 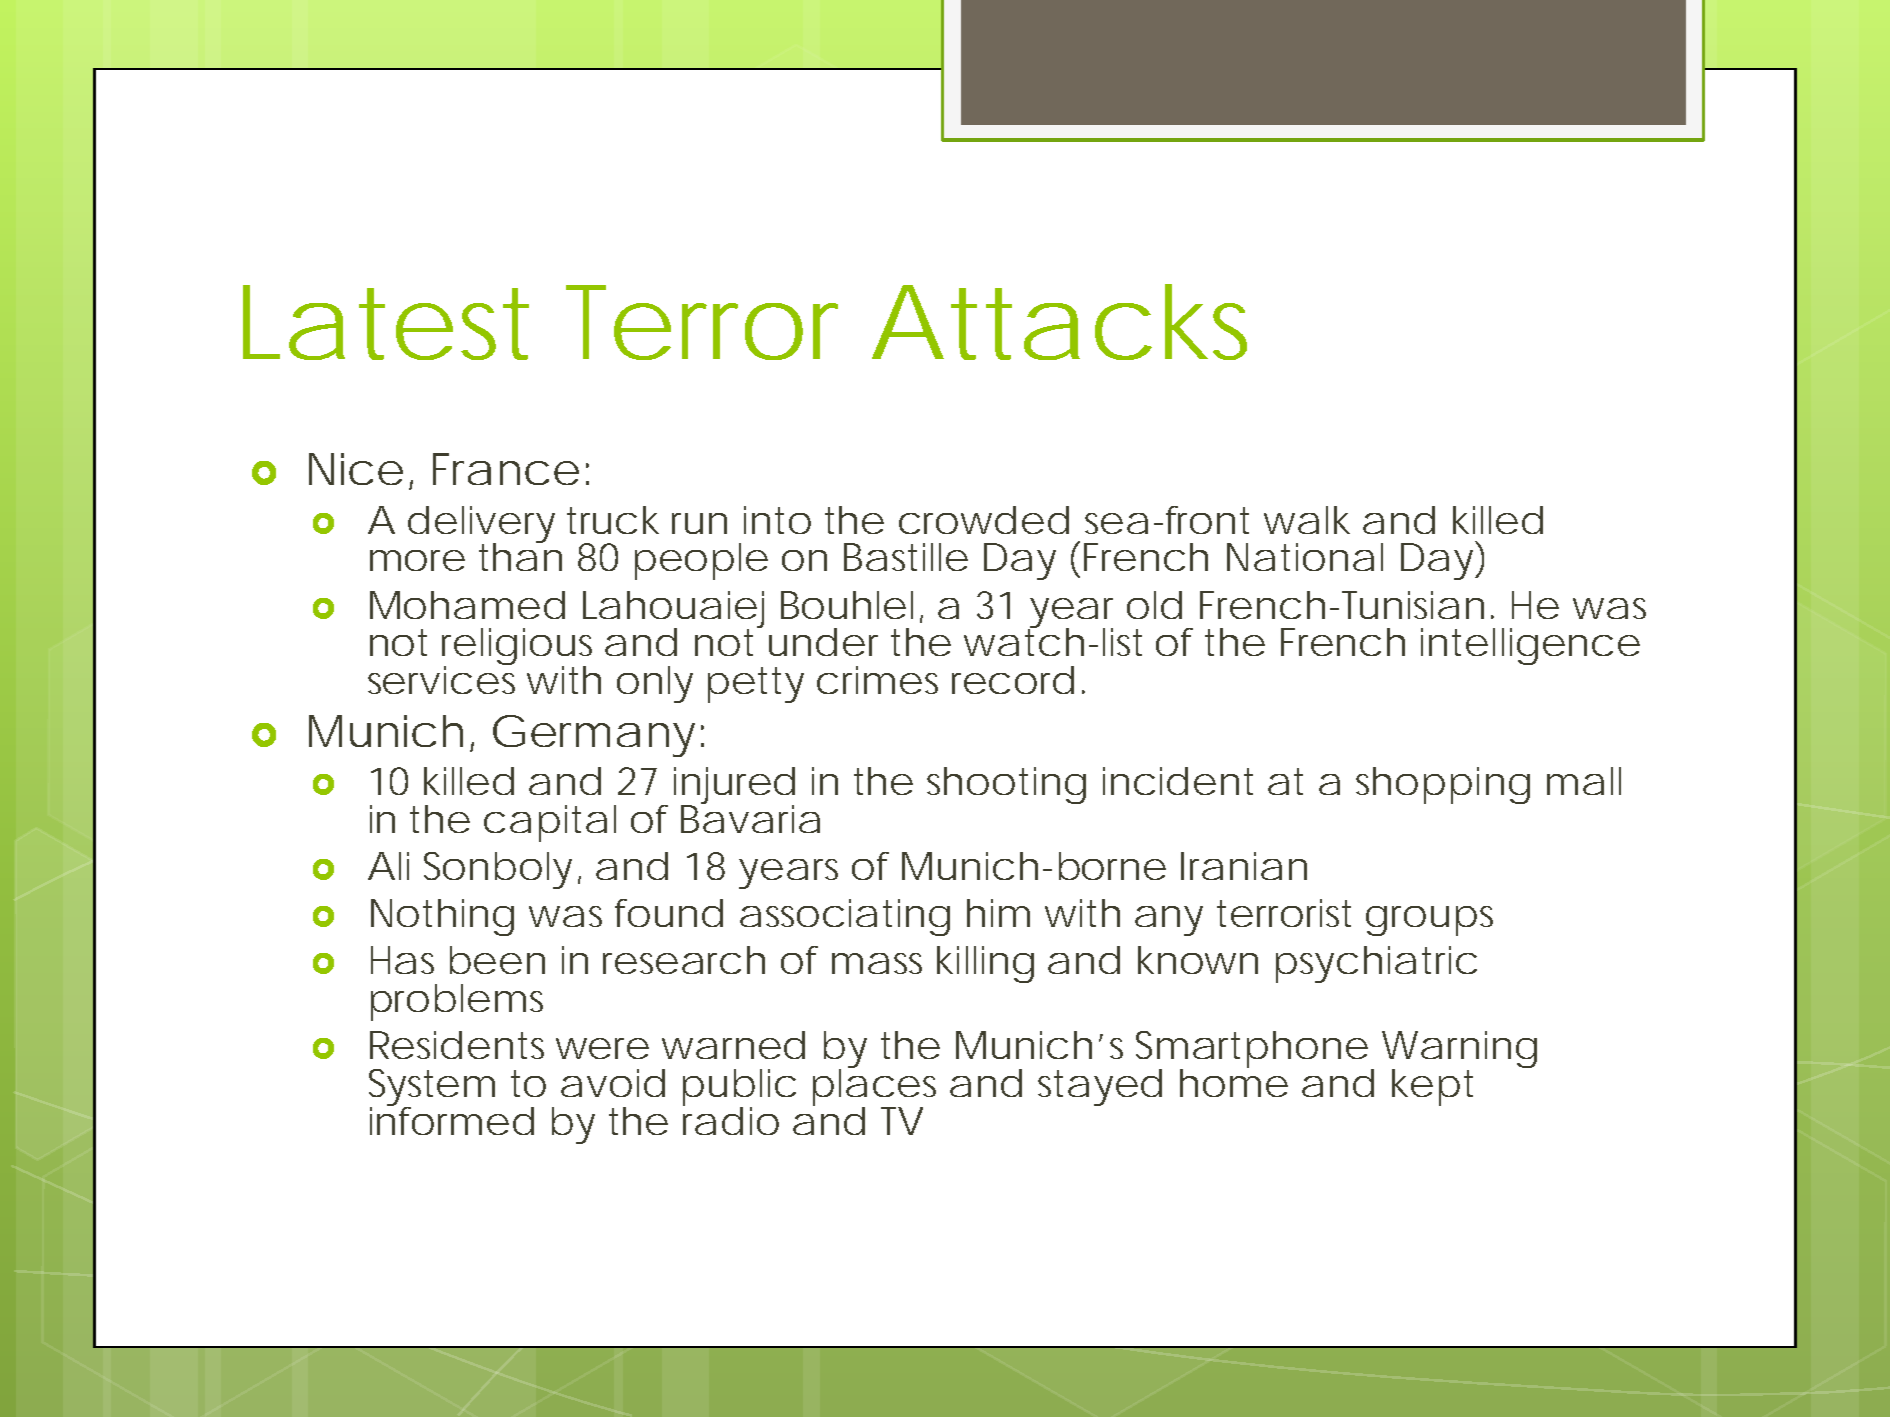 What do you see at coordinates (1154, 605) in the screenshot?
I see `old` at bounding box center [1154, 605].
